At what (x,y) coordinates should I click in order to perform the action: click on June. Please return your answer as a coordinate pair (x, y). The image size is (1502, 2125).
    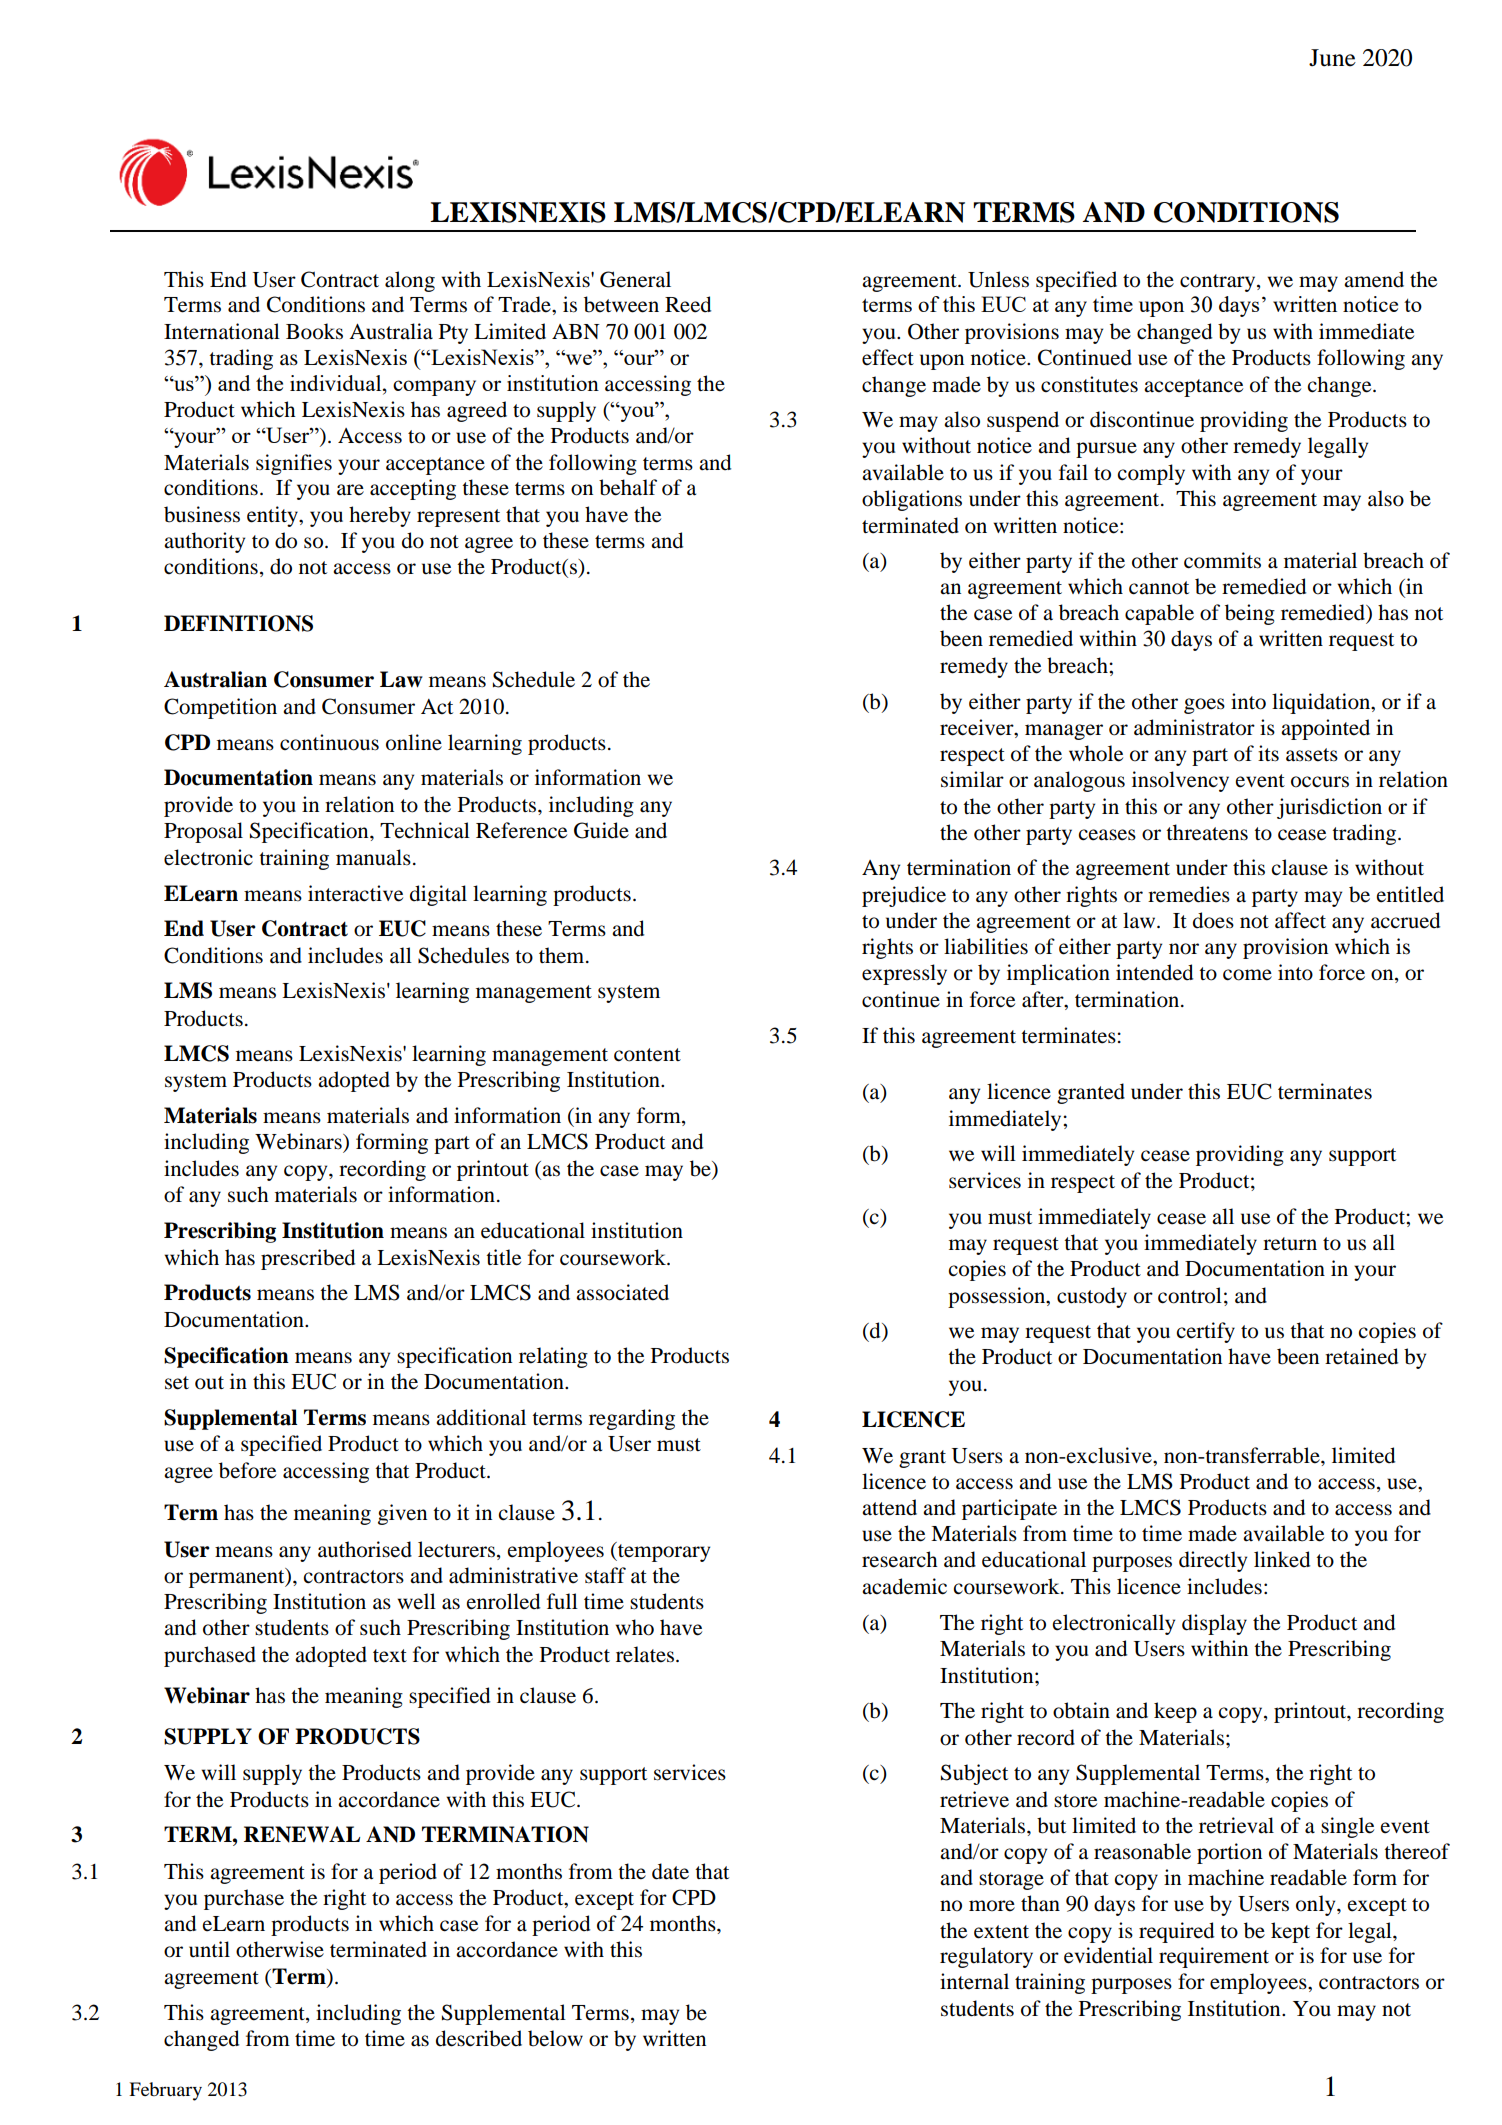
    Looking at the image, I should click on (1332, 58).
